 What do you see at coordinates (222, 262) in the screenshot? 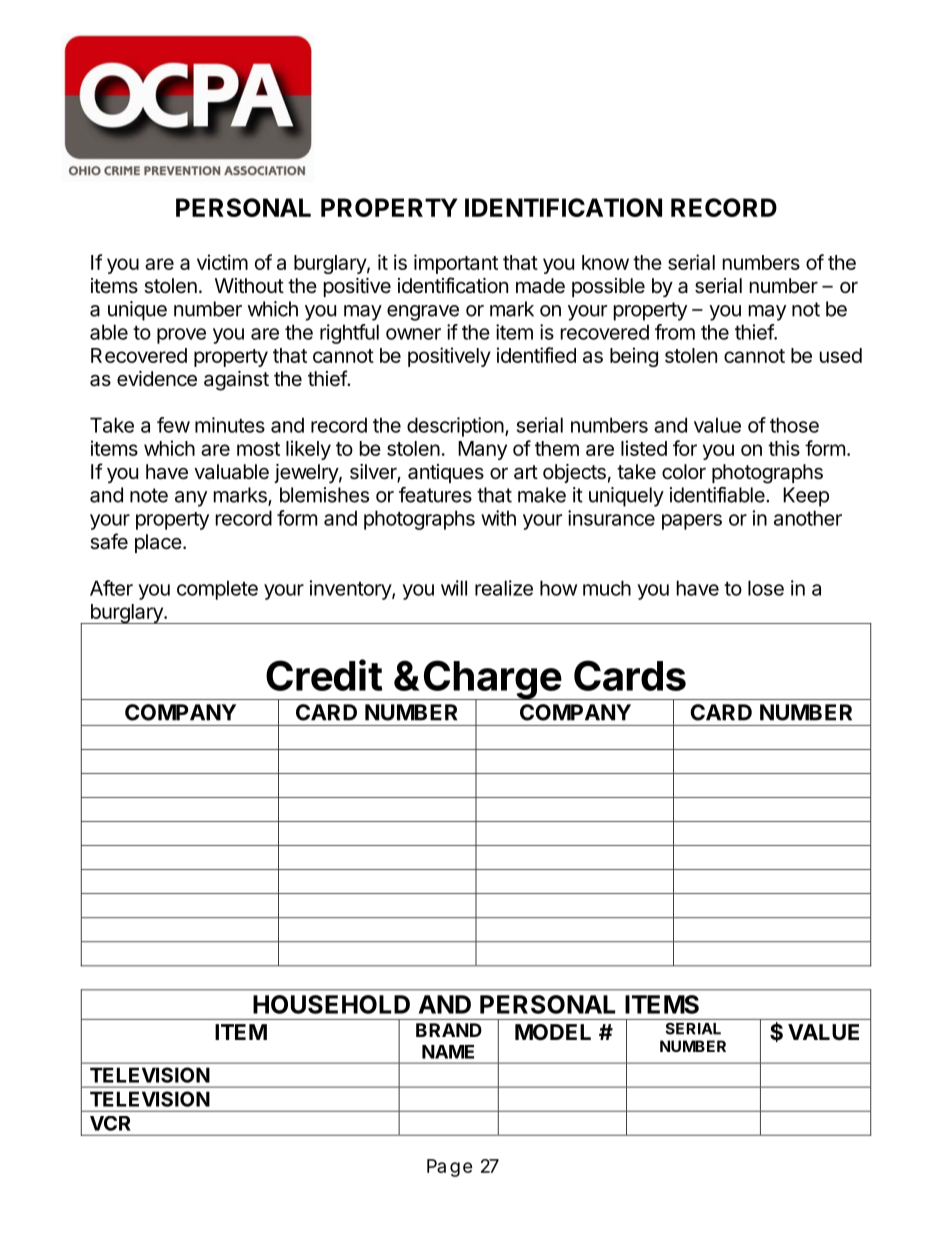
I see `victim` at bounding box center [222, 262].
